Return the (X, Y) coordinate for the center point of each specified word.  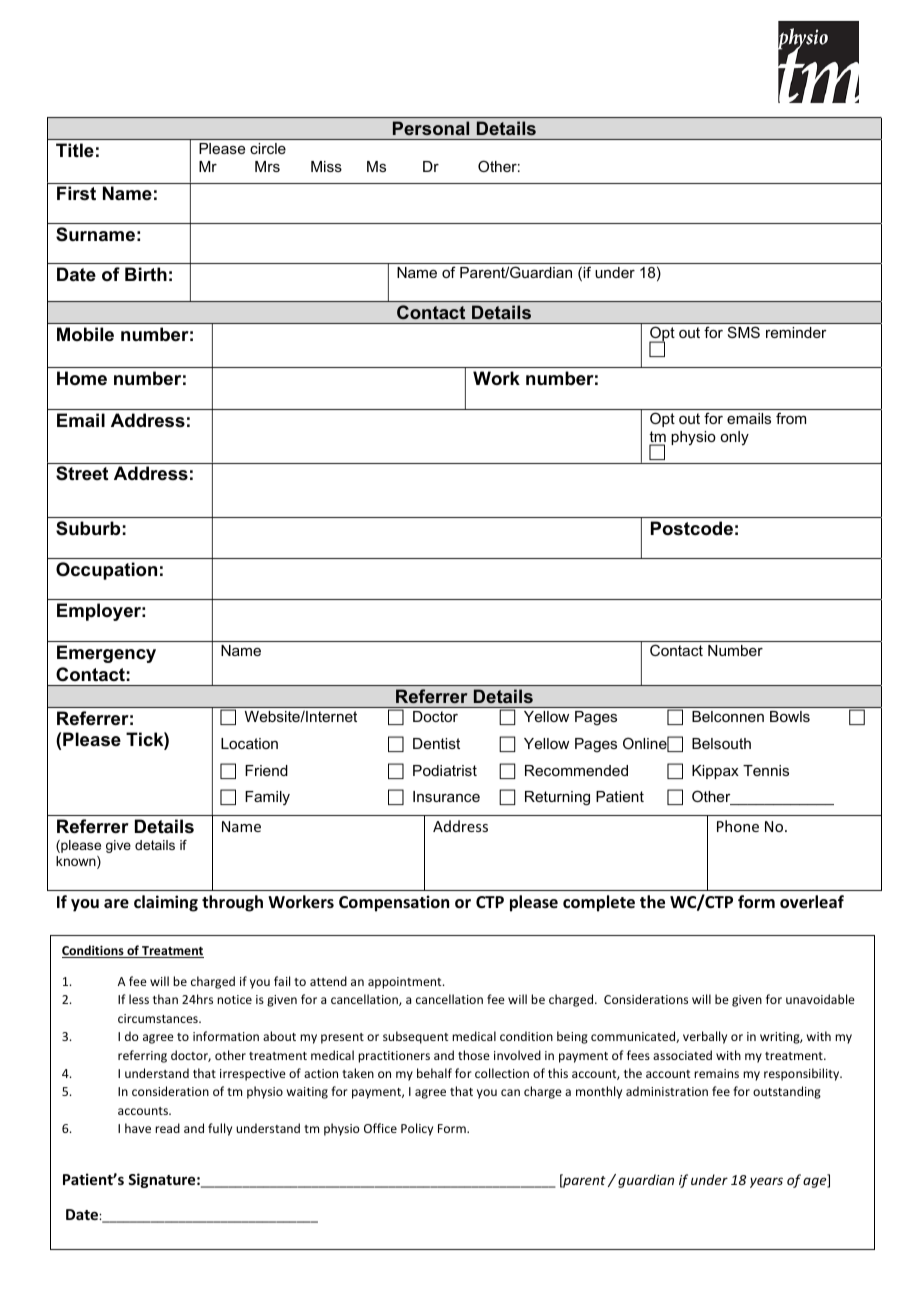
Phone (738, 826)
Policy (417, 1129)
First (76, 193)
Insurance (446, 796)
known (77, 862)
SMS (744, 332)
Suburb (88, 528)
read (167, 1128)
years (766, 1182)
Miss (326, 166)
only (734, 438)
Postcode (692, 528)
